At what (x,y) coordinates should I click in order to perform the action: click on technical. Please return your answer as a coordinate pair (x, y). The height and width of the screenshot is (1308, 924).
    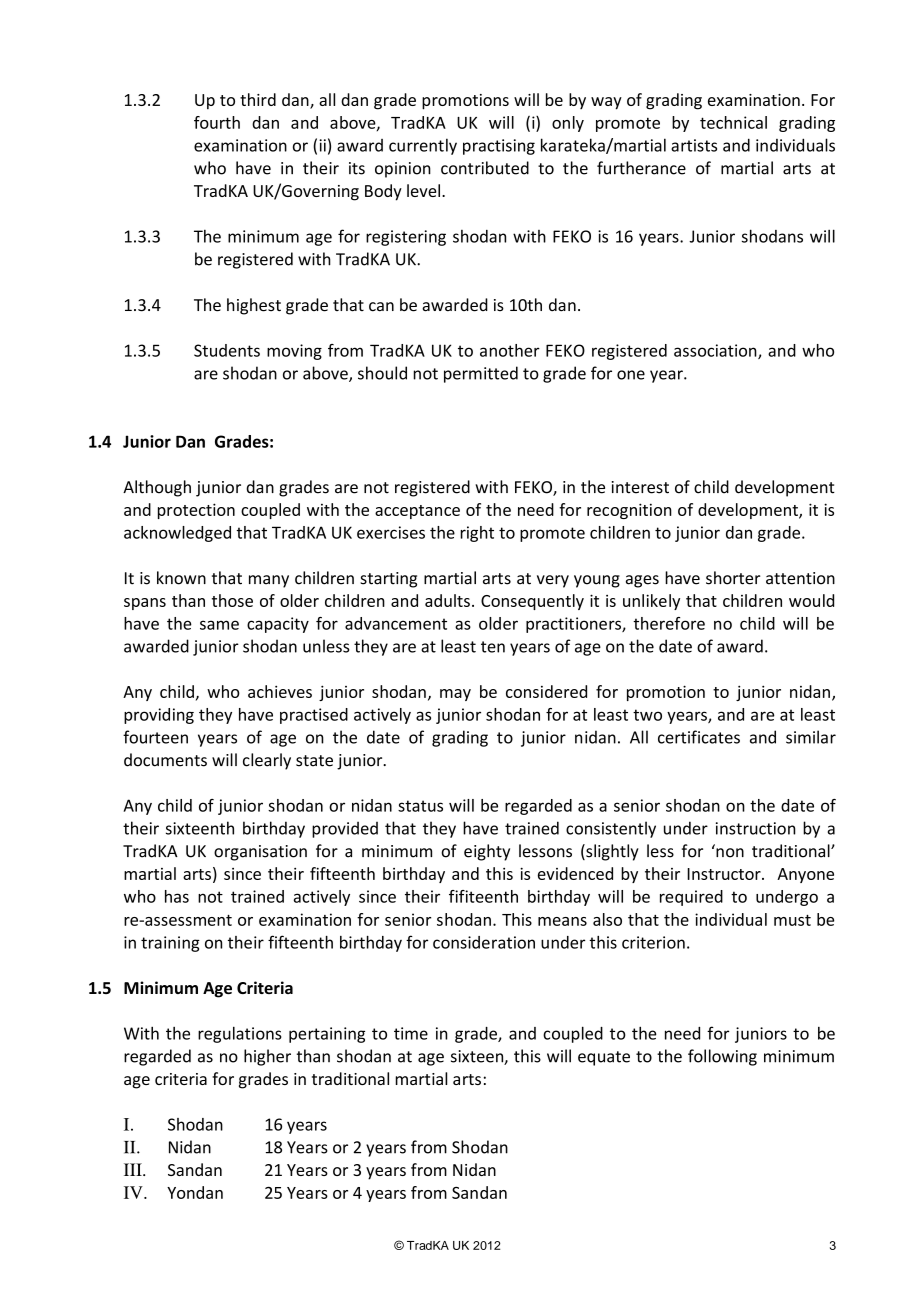
    Looking at the image, I should click on (733, 122).
